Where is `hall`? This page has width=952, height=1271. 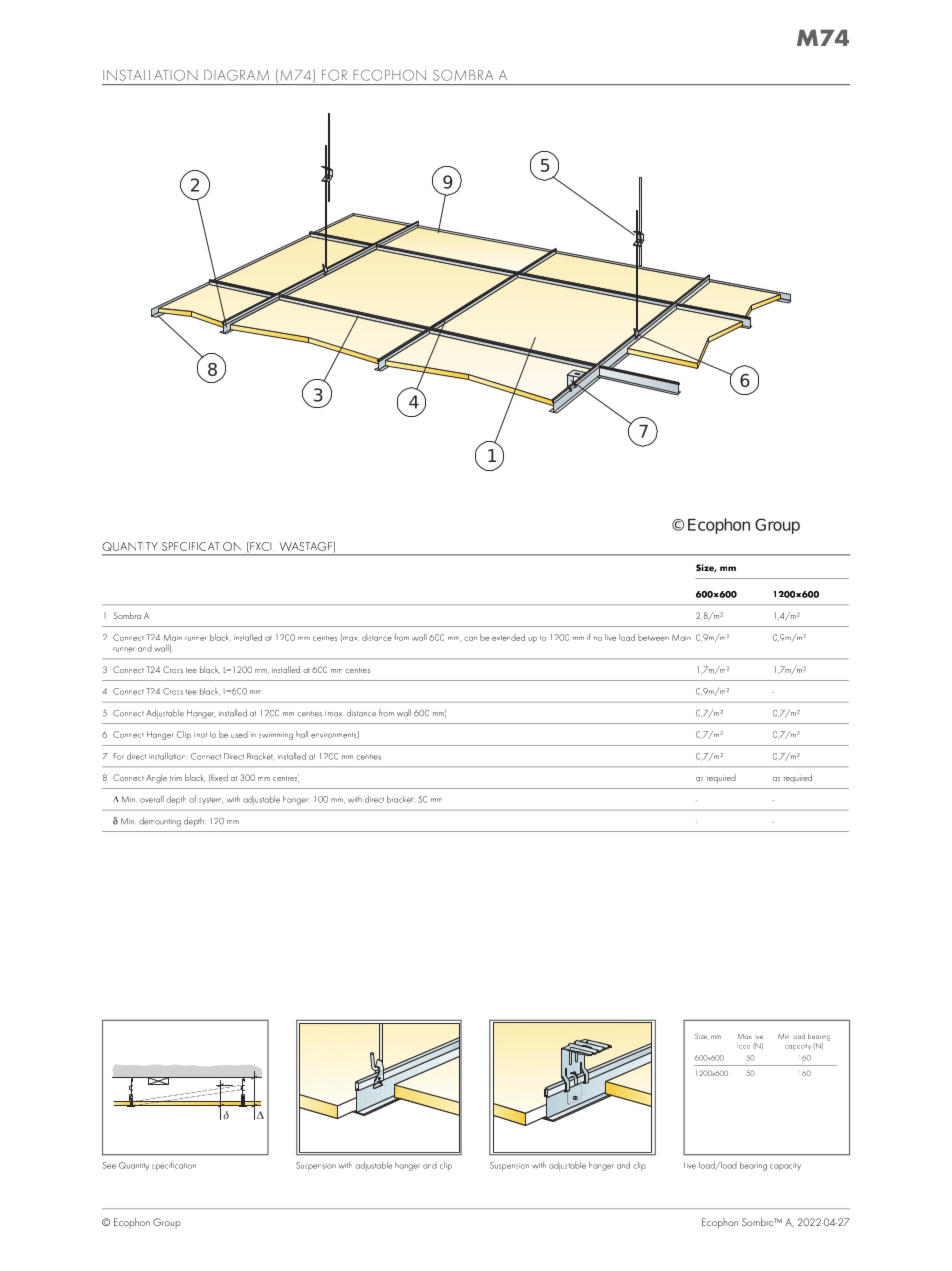 hall is located at coordinates (302, 734).
